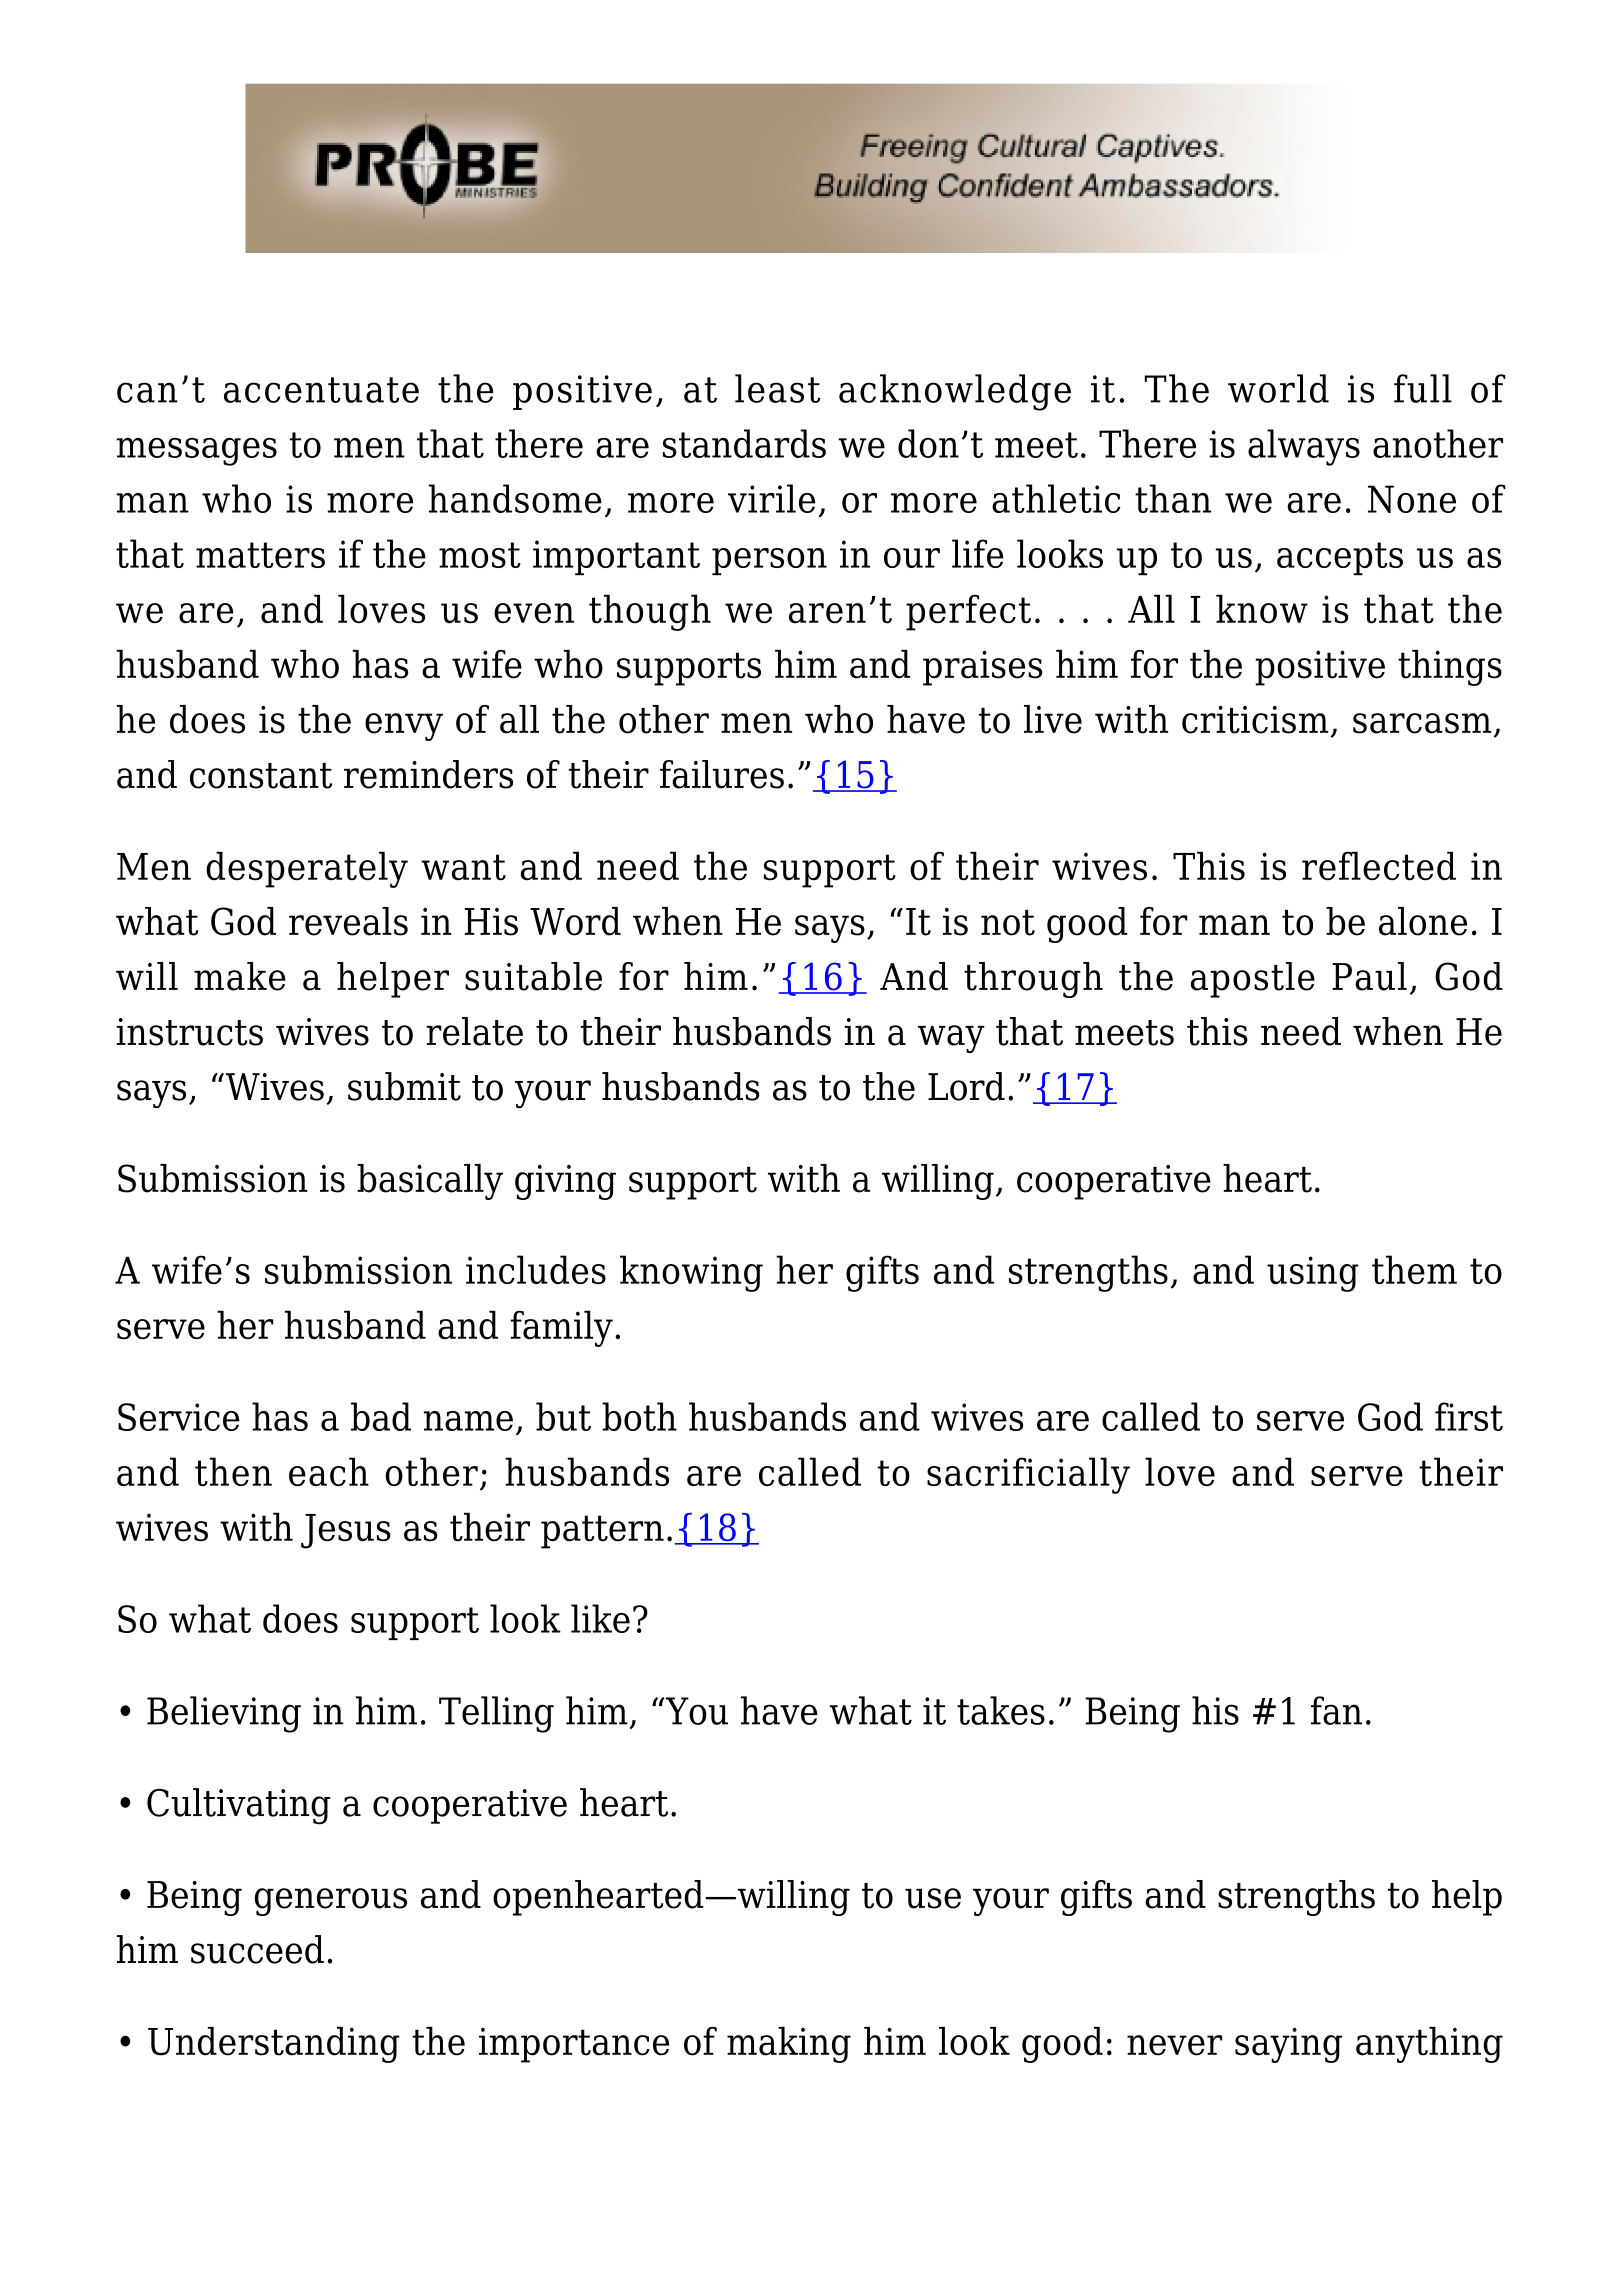 The image size is (1619, 2290). What do you see at coordinates (1304, 447) in the document?
I see `always` at bounding box center [1304, 447].
